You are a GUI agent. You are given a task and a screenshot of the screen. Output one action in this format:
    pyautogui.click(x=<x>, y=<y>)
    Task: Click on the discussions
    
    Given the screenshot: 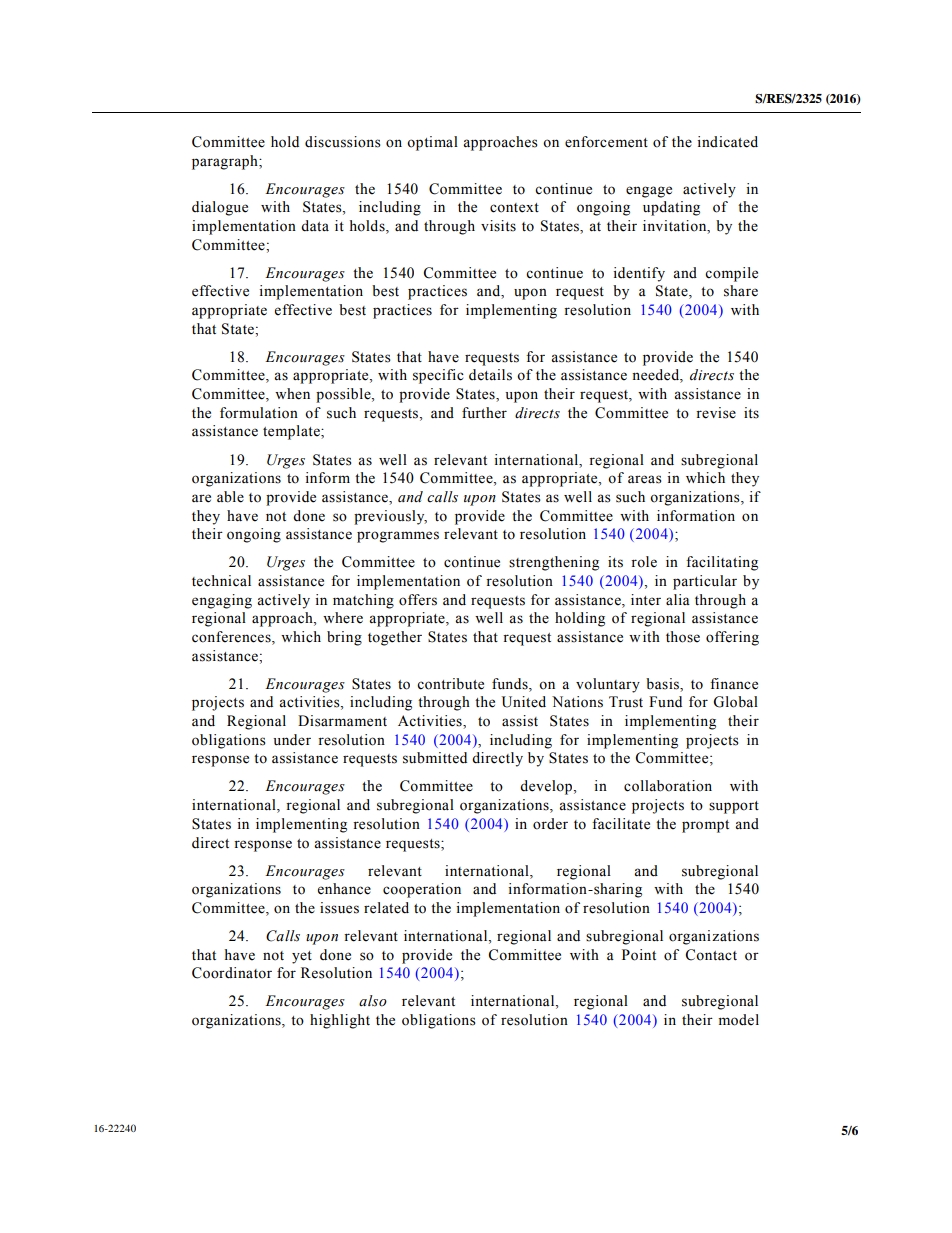 What is the action you would take?
    pyautogui.click(x=343, y=142)
